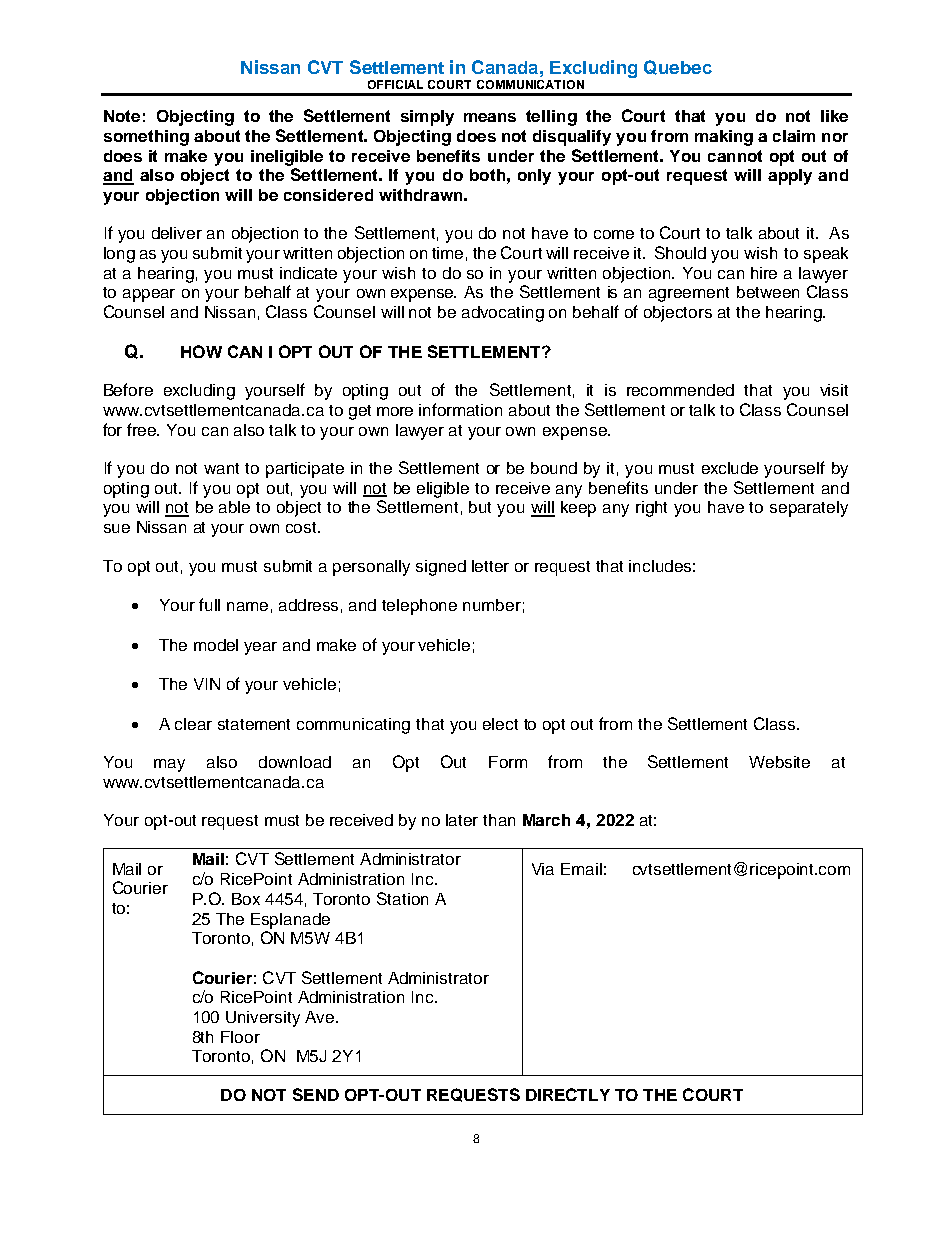 This screenshot has height=1233, width=952. Describe the element at coordinates (209, 604) in the screenshot. I see `full` at that location.
